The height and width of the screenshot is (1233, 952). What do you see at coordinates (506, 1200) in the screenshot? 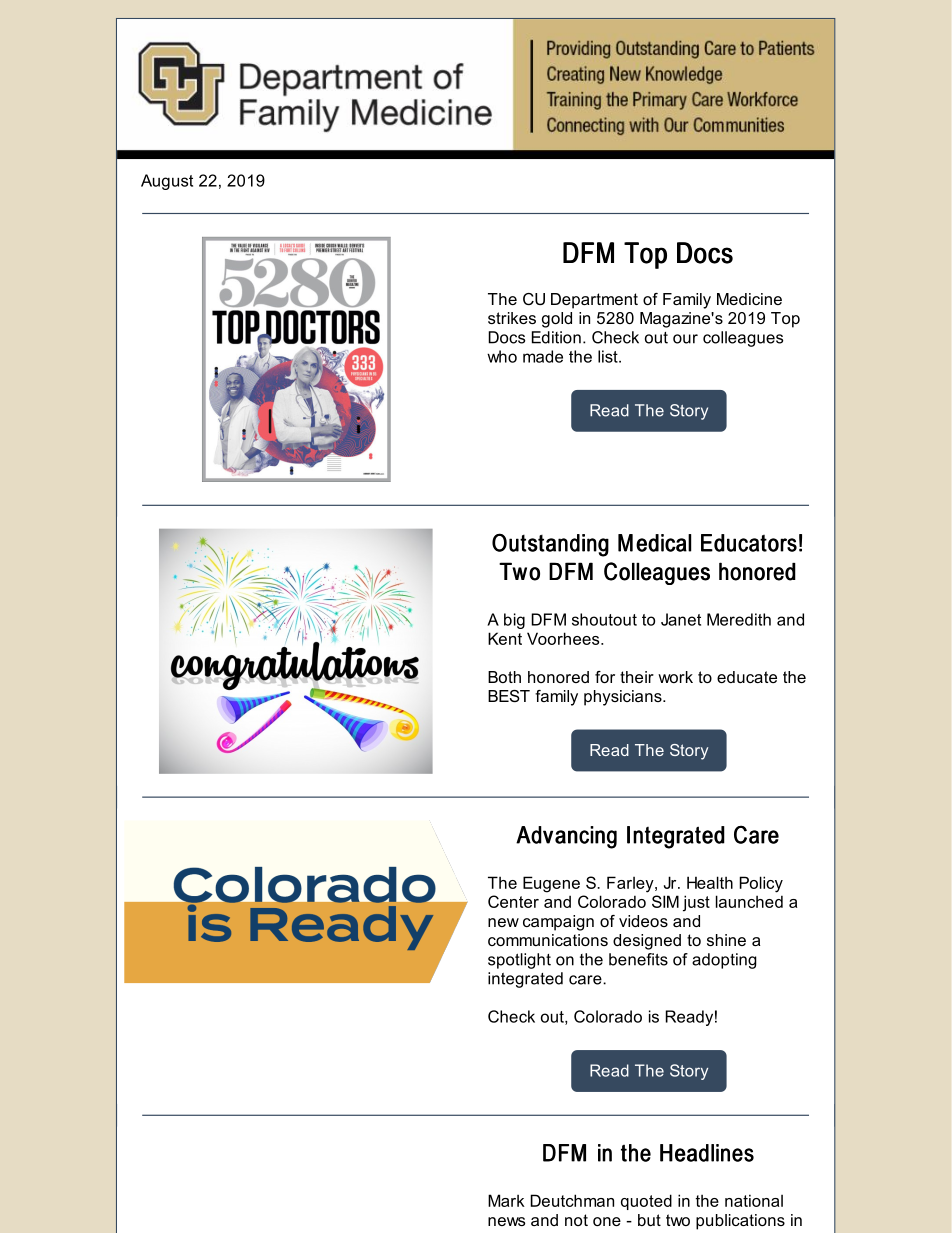
I see `Mark` at bounding box center [506, 1200].
